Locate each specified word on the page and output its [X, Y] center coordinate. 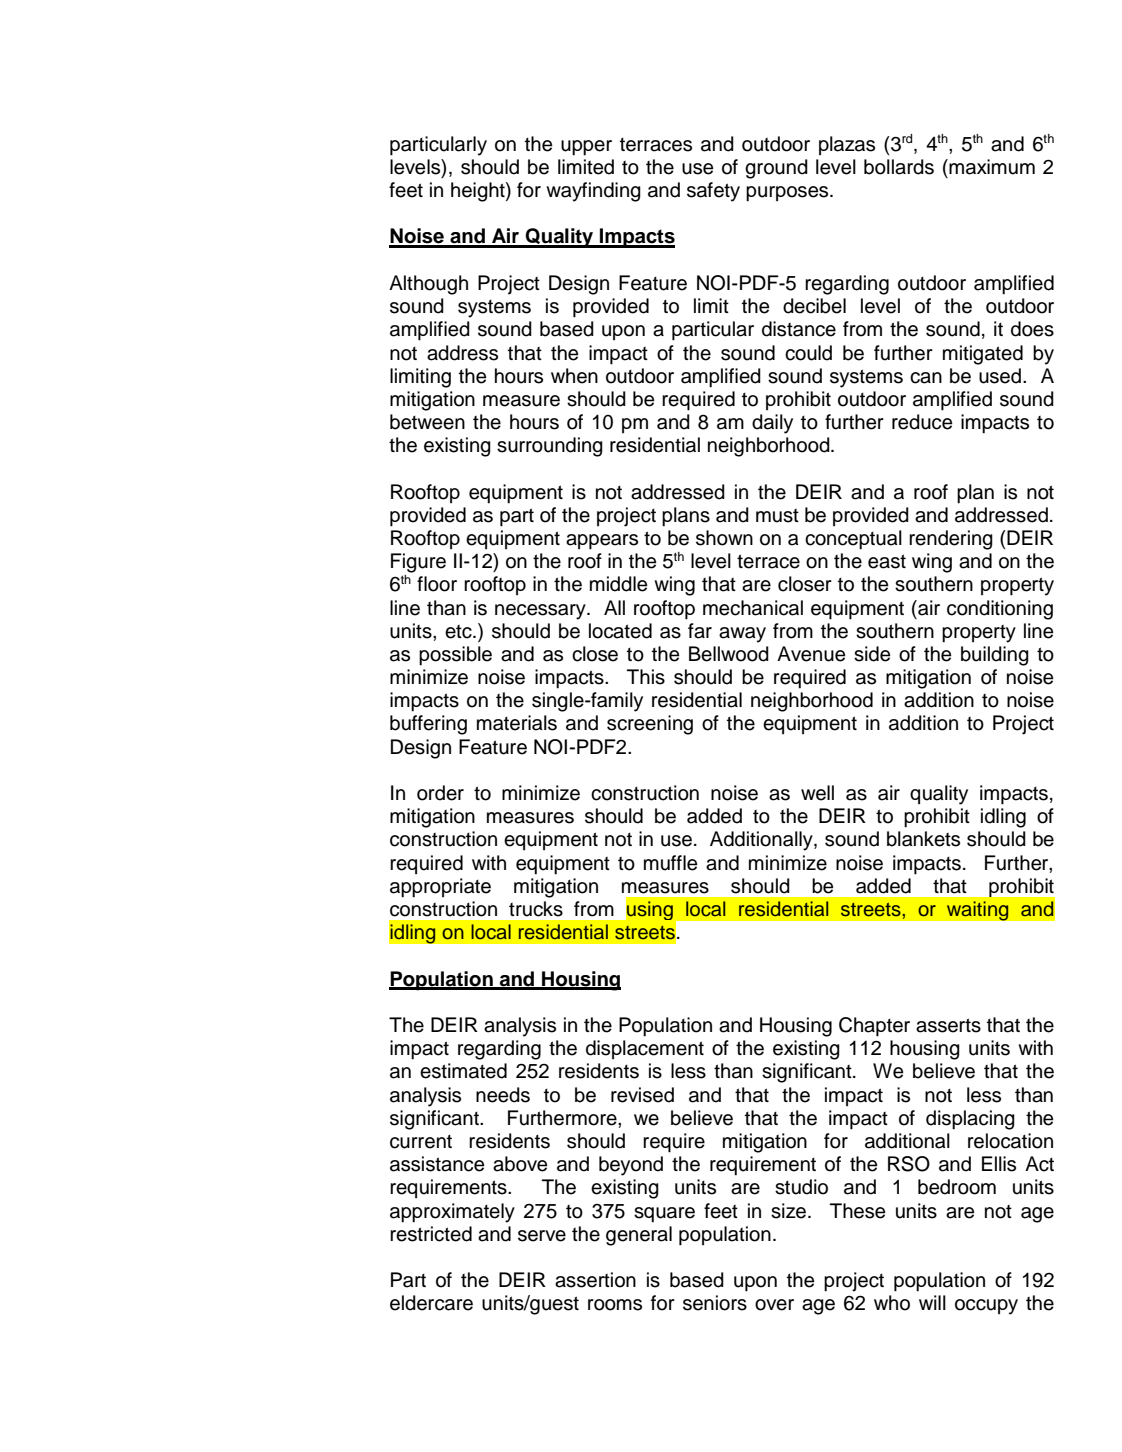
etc [459, 632]
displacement [645, 1049]
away [742, 635]
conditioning [1000, 610]
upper [586, 148]
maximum [991, 167]
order [440, 793]
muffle [670, 863]
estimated [463, 1071]
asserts [948, 1025]
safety [713, 192]
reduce [922, 422]
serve [542, 1236]
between [427, 422]
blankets [923, 839]
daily [772, 424]
